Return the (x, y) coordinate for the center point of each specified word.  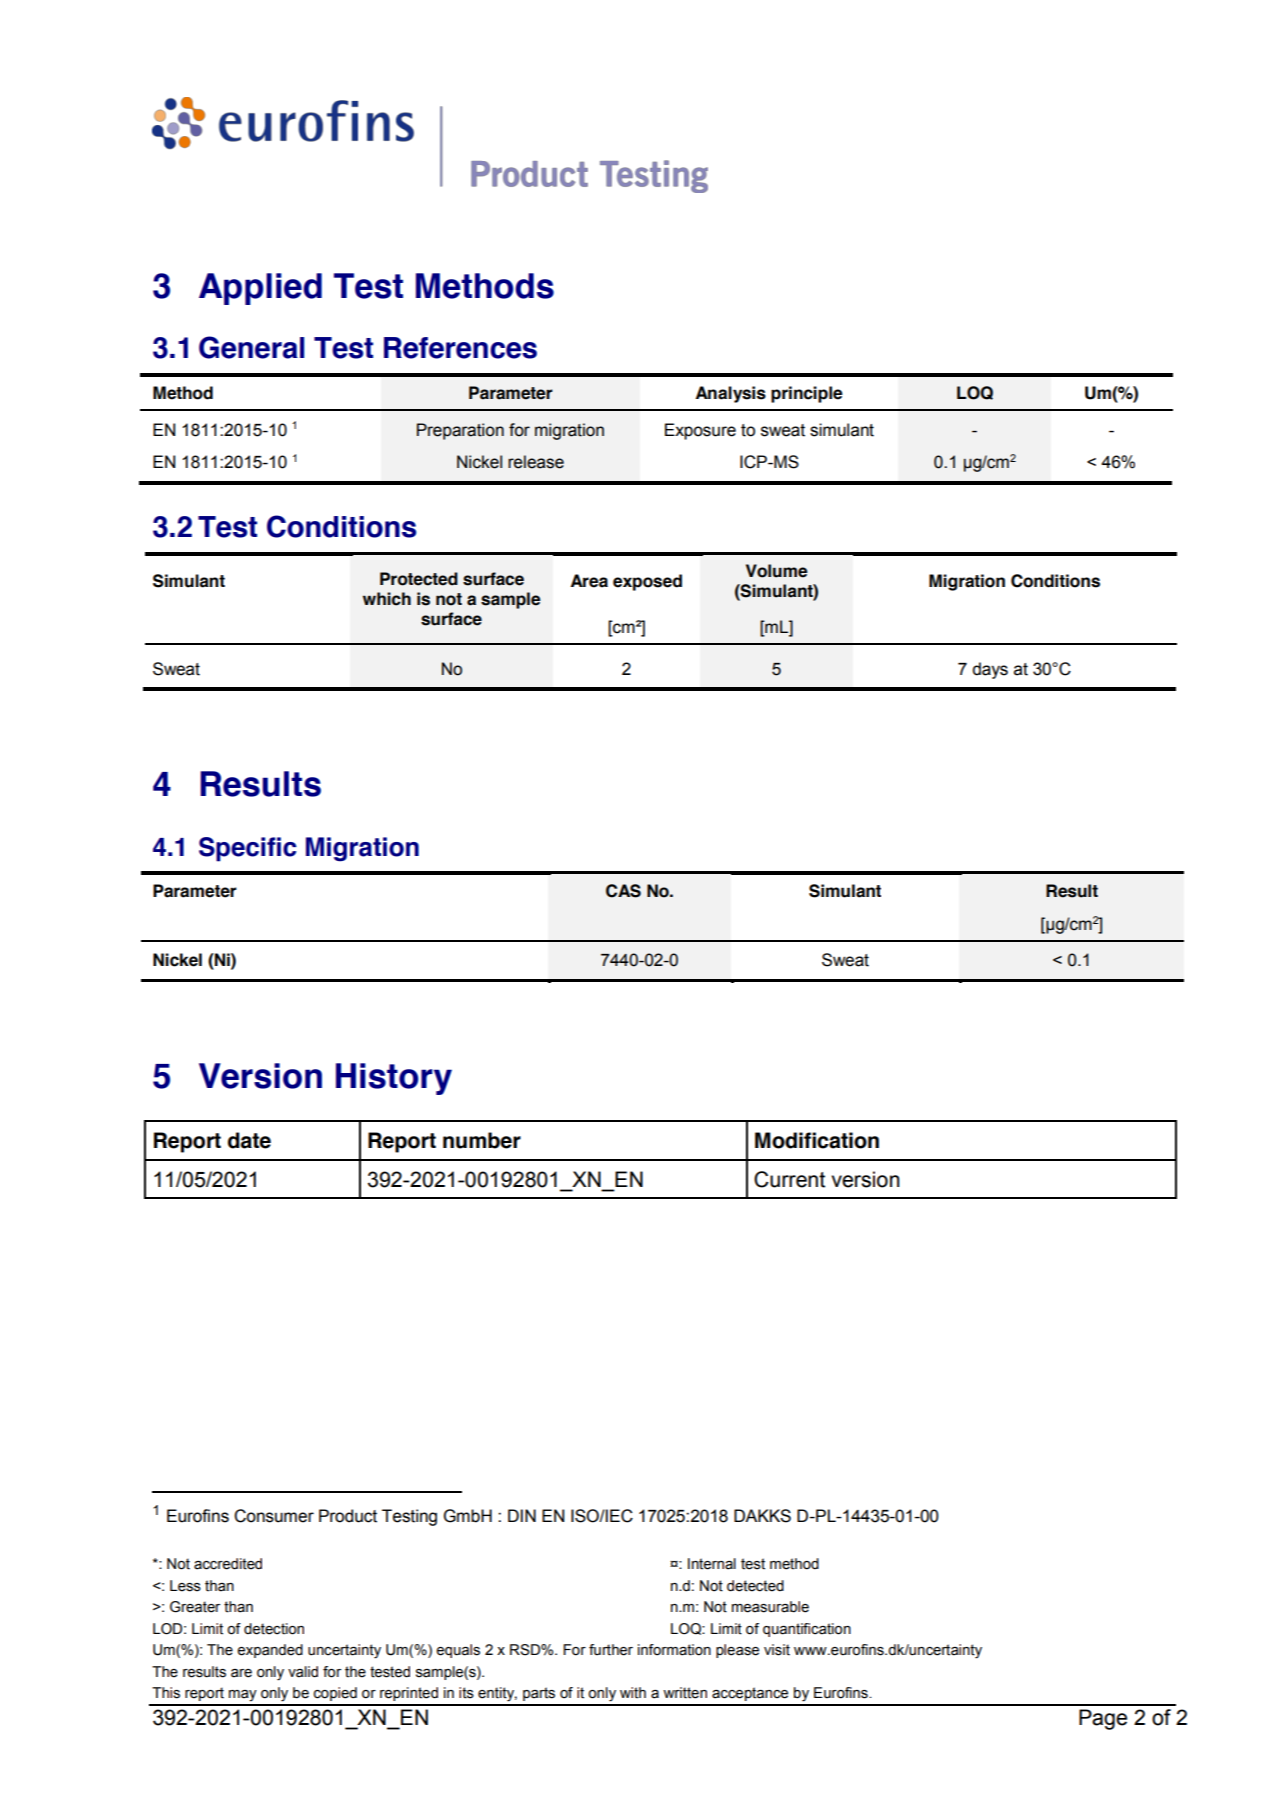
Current (789, 1179)
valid (303, 1672)
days (990, 670)
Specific (248, 849)
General (251, 347)
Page (1103, 1719)
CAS (623, 891)
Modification (817, 1140)
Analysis (731, 394)
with (633, 1693)
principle (807, 394)
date (249, 1140)
